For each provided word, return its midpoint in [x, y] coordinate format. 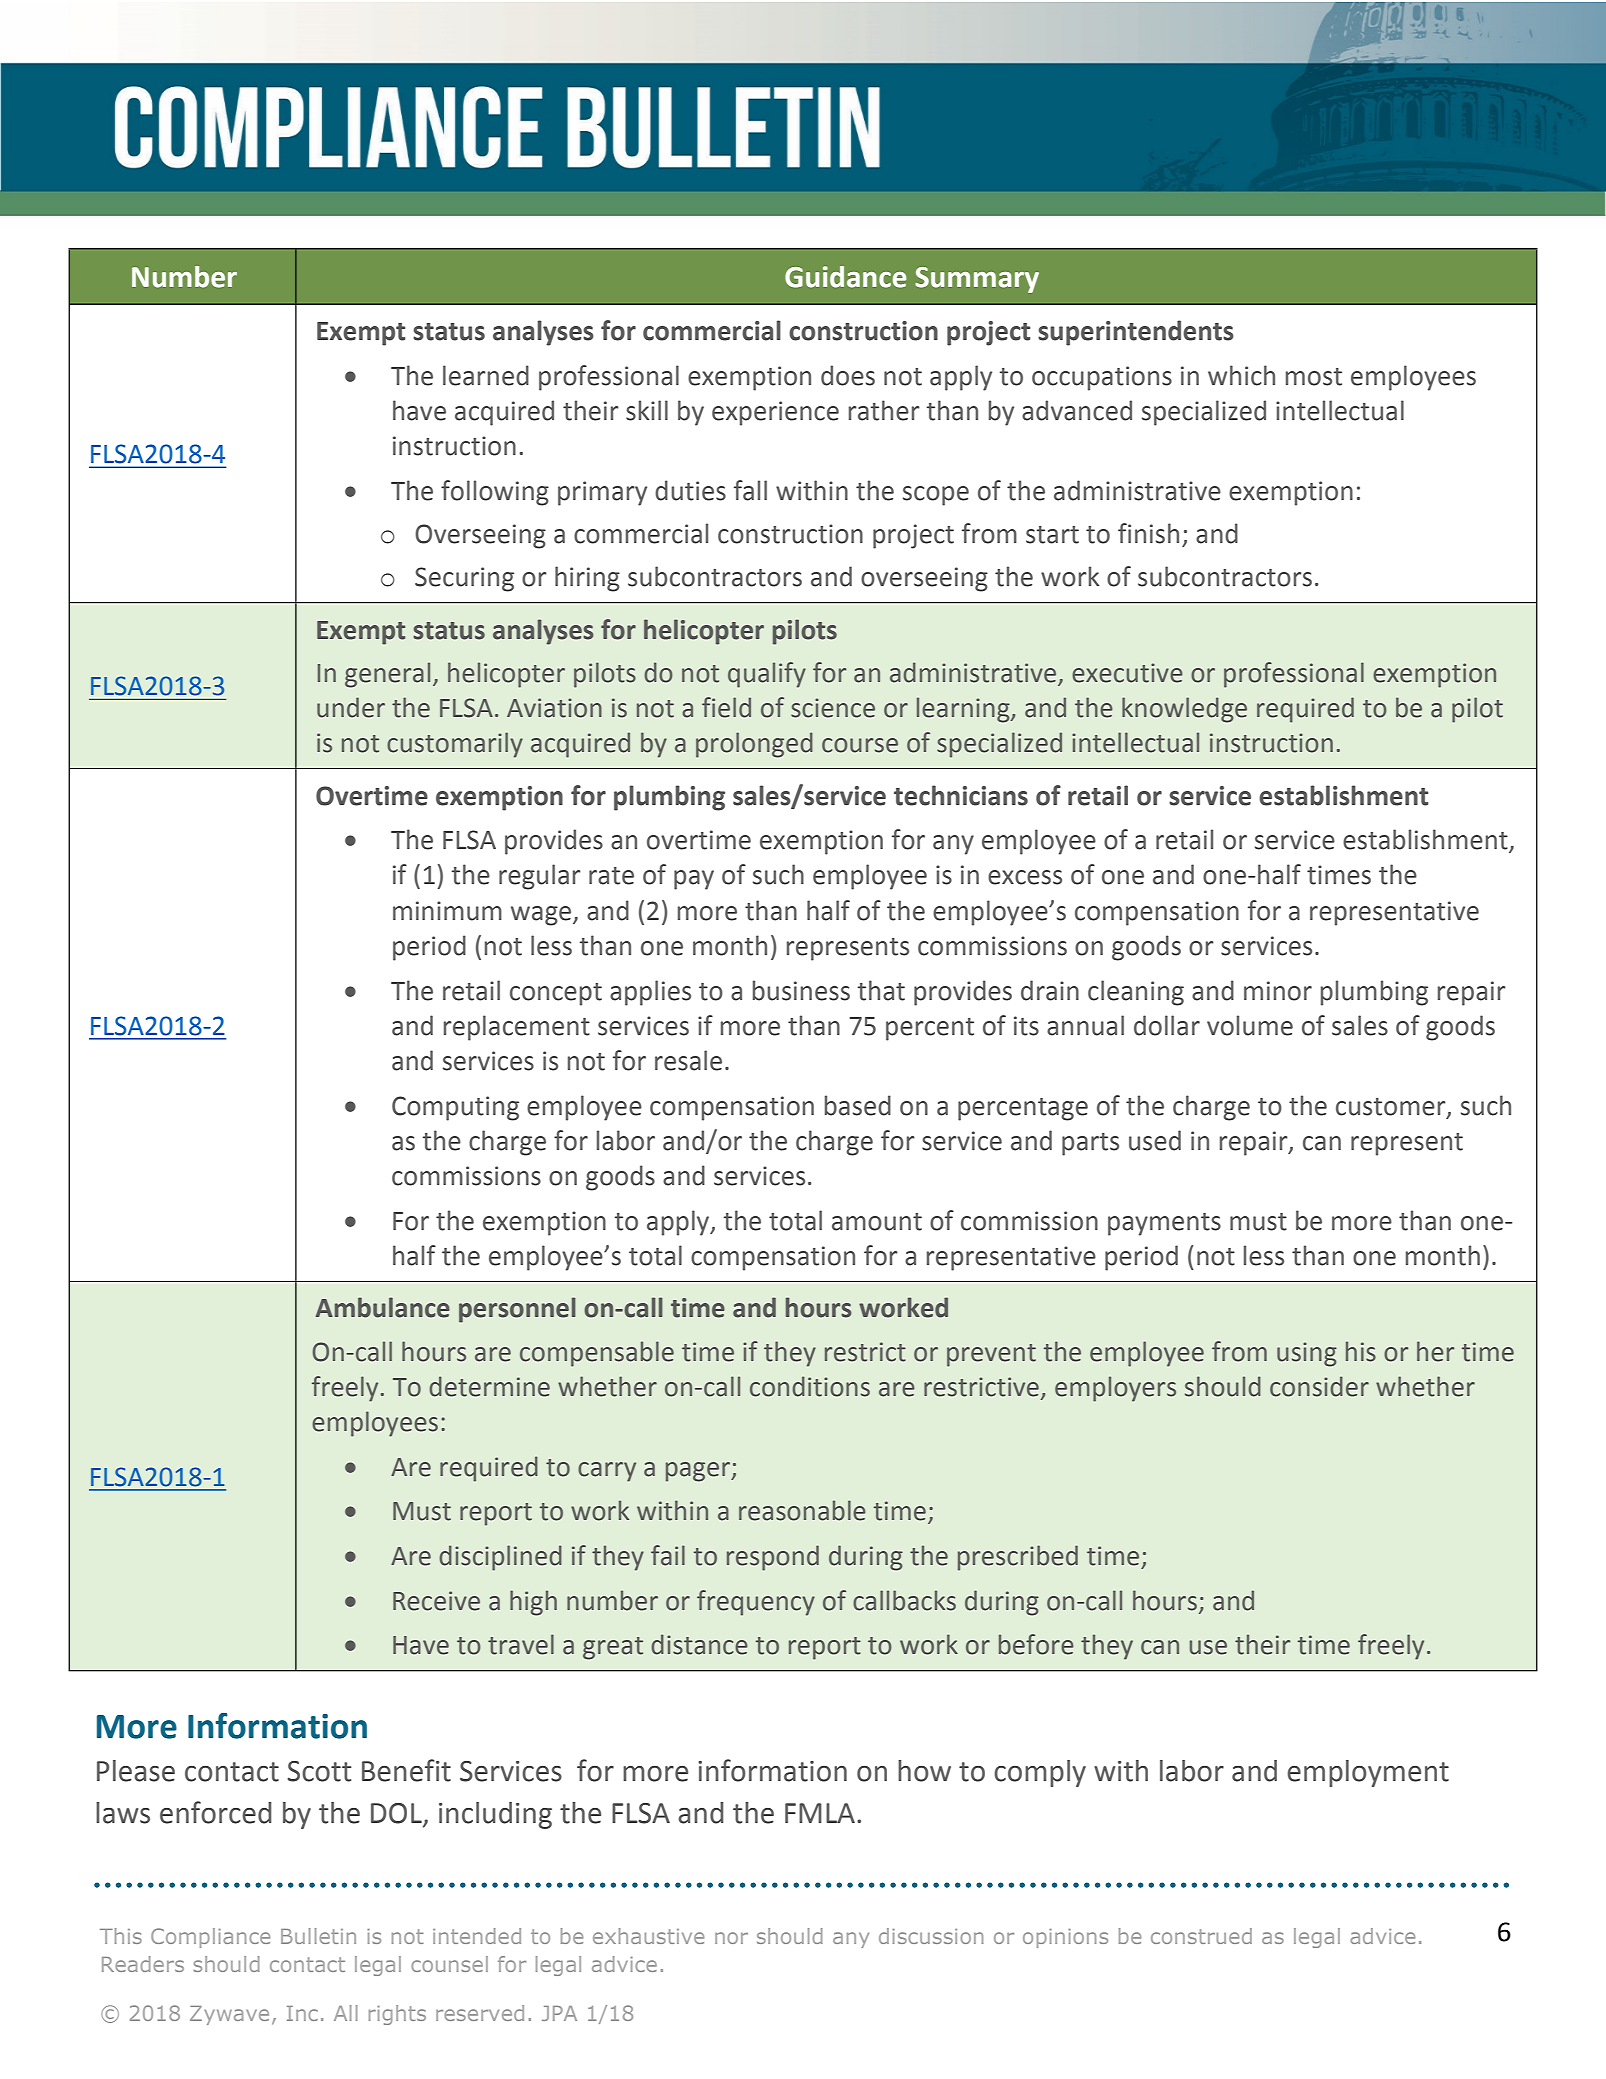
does [848, 375]
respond [773, 1558]
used [1155, 1140]
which [1241, 375]
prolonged [754, 745]
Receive [436, 1601]
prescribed [1018, 1558]
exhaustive [648, 1936]
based [858, 1105]
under [351, 707]
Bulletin [318, 1936]
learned [486, 375]
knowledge [1184, 710]
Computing [455, 1108]
